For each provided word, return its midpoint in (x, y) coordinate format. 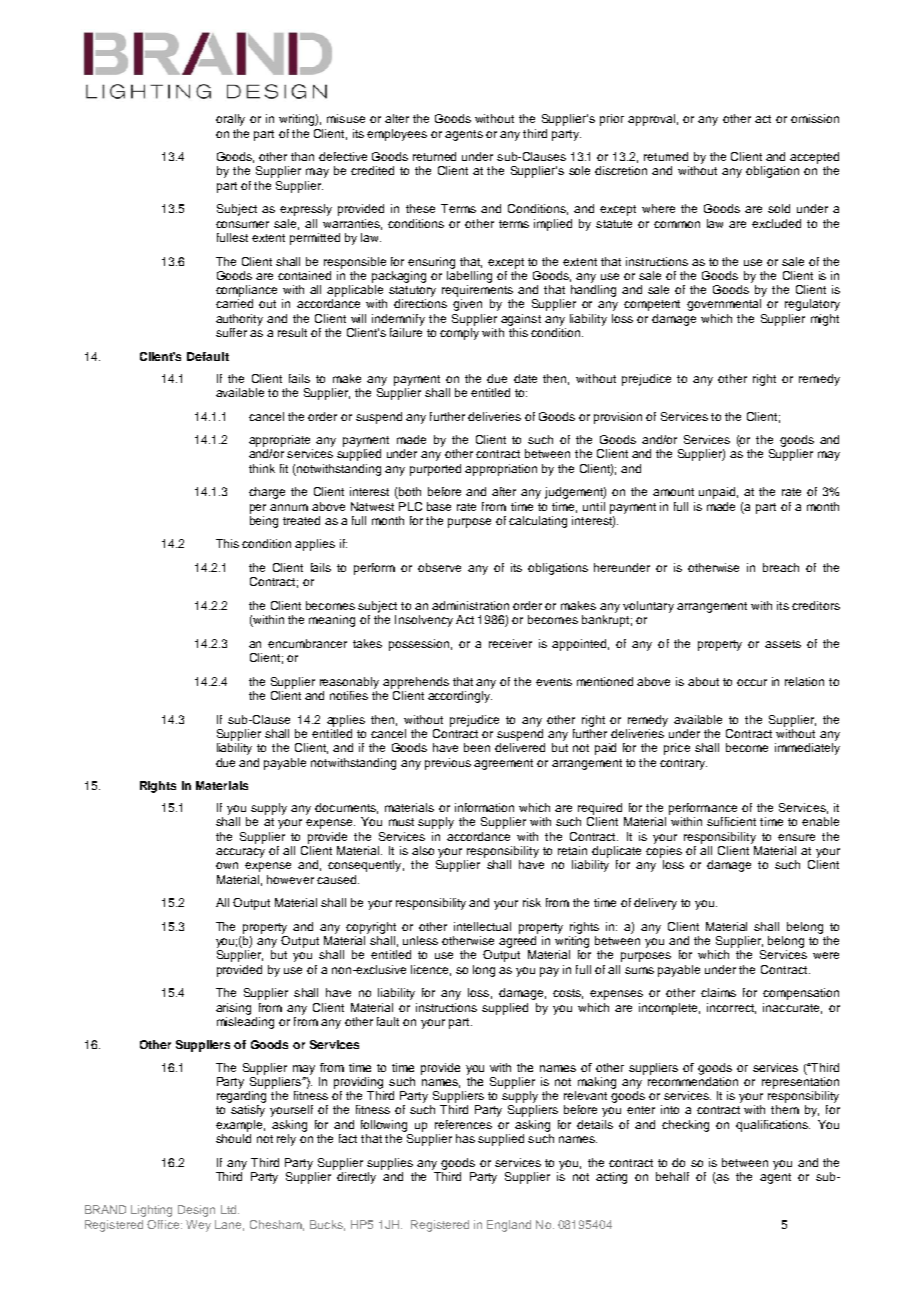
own (227, 865)
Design (196, 1211)
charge (267, 493)
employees (397, 135)
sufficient (731, 821)
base (439, 506)
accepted (814, 158)
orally (230, 120)
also (423, 850)
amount (673, 492)
